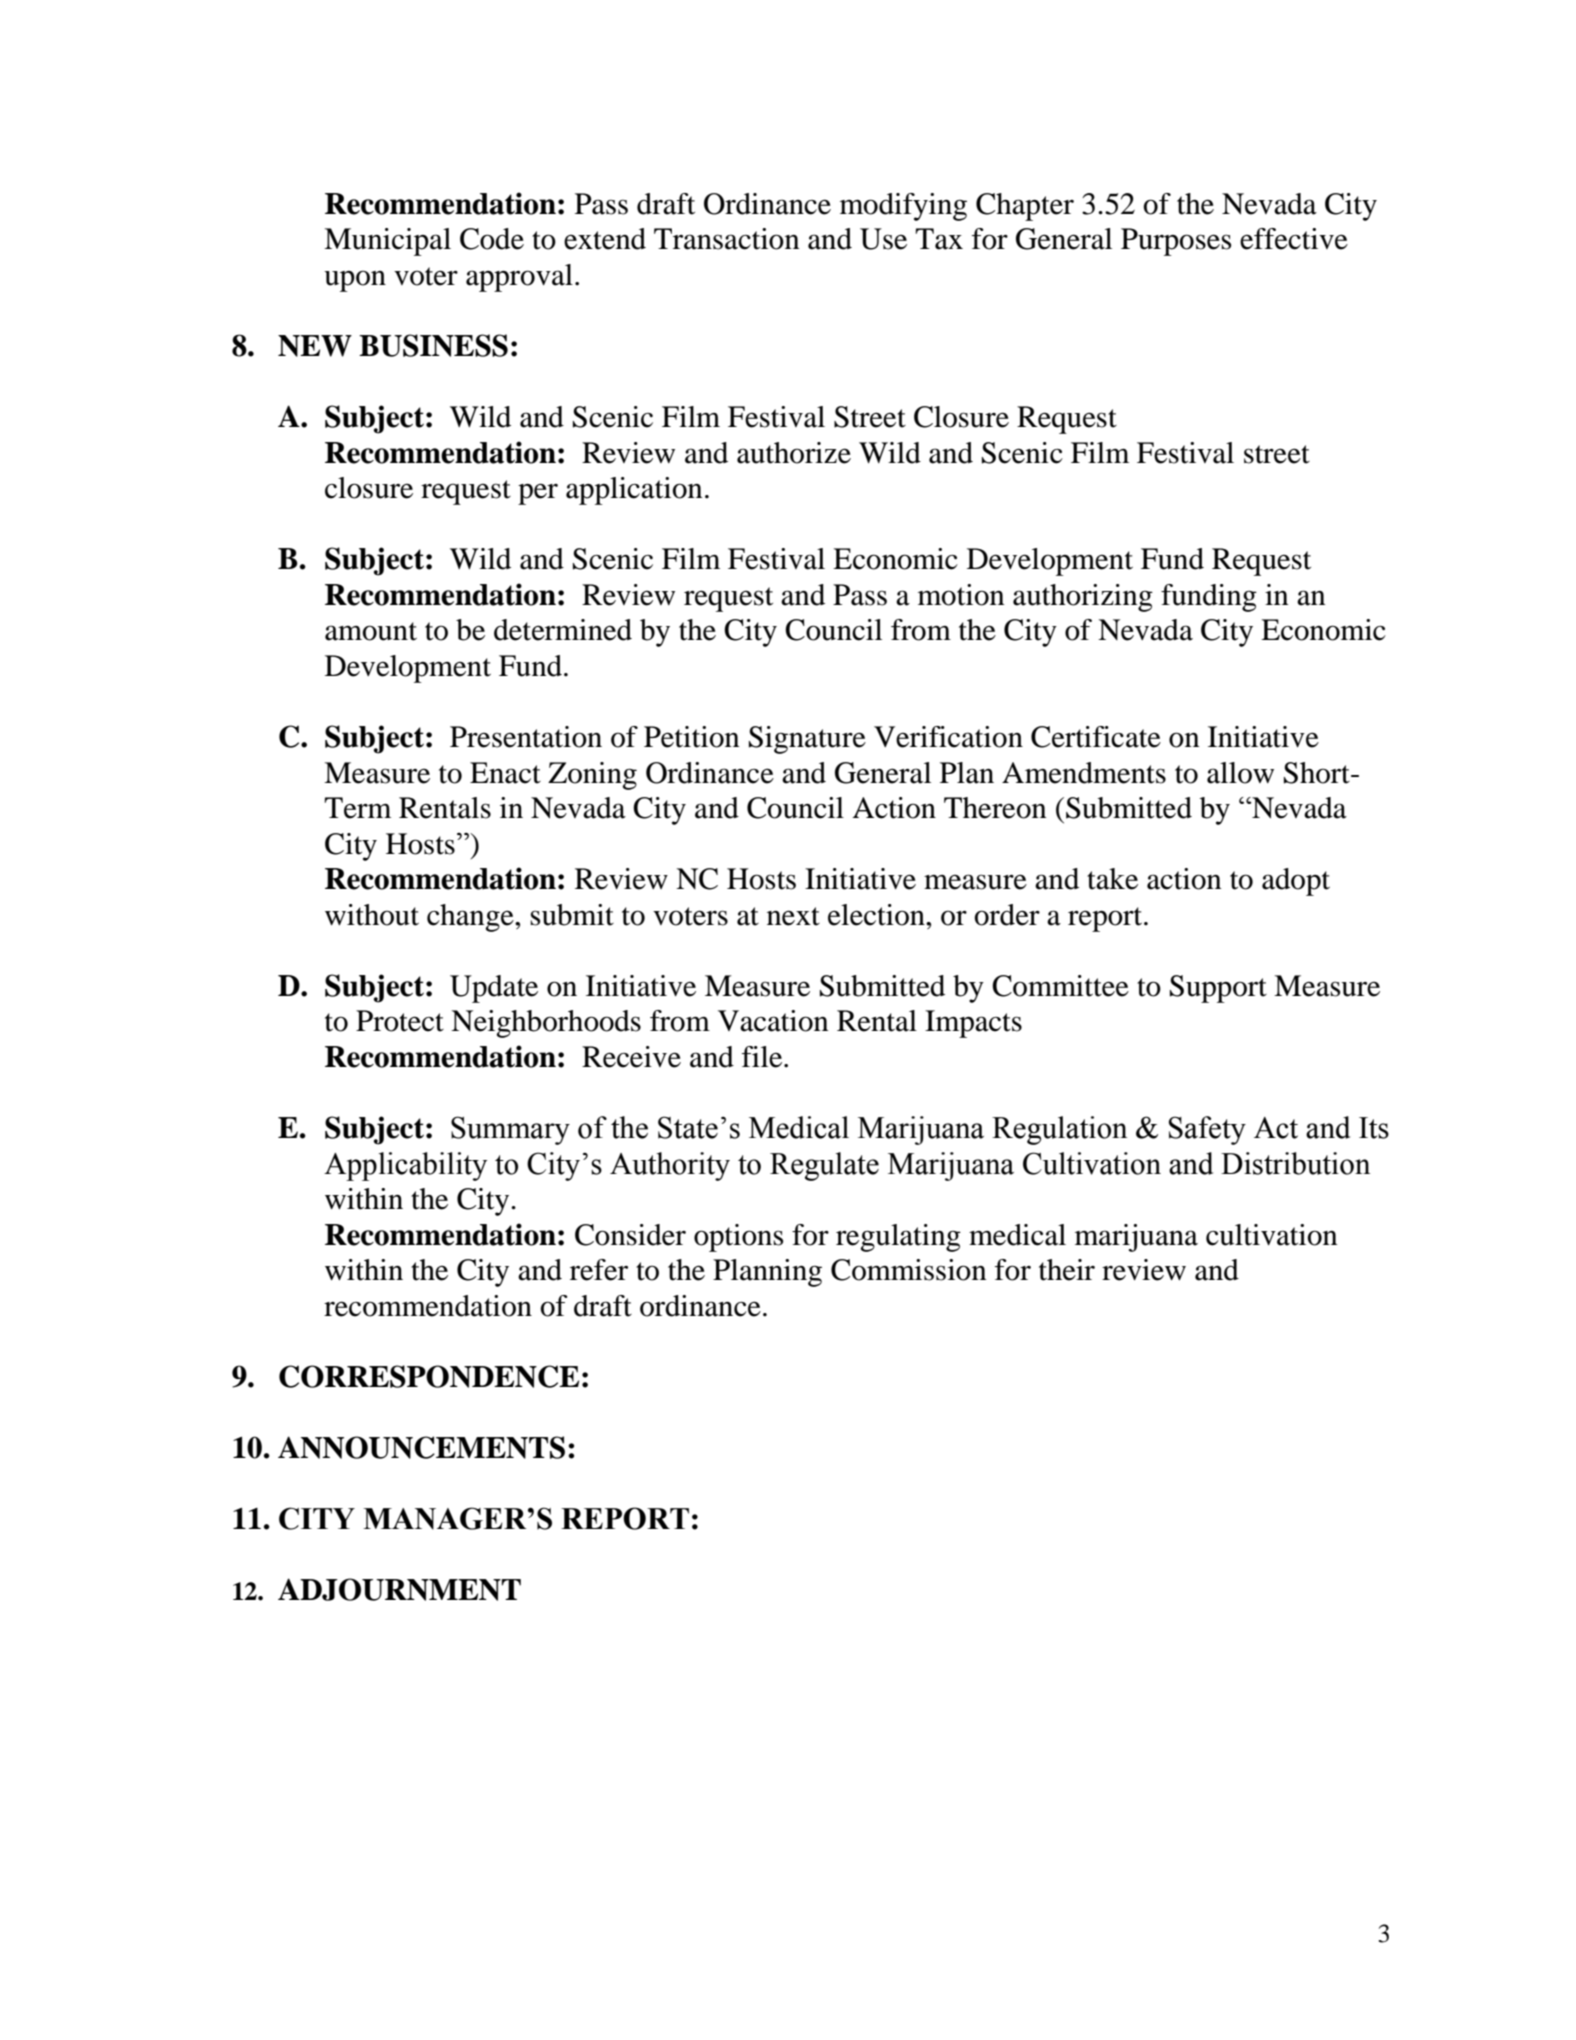  I want to click on election, so click(877, 915).
